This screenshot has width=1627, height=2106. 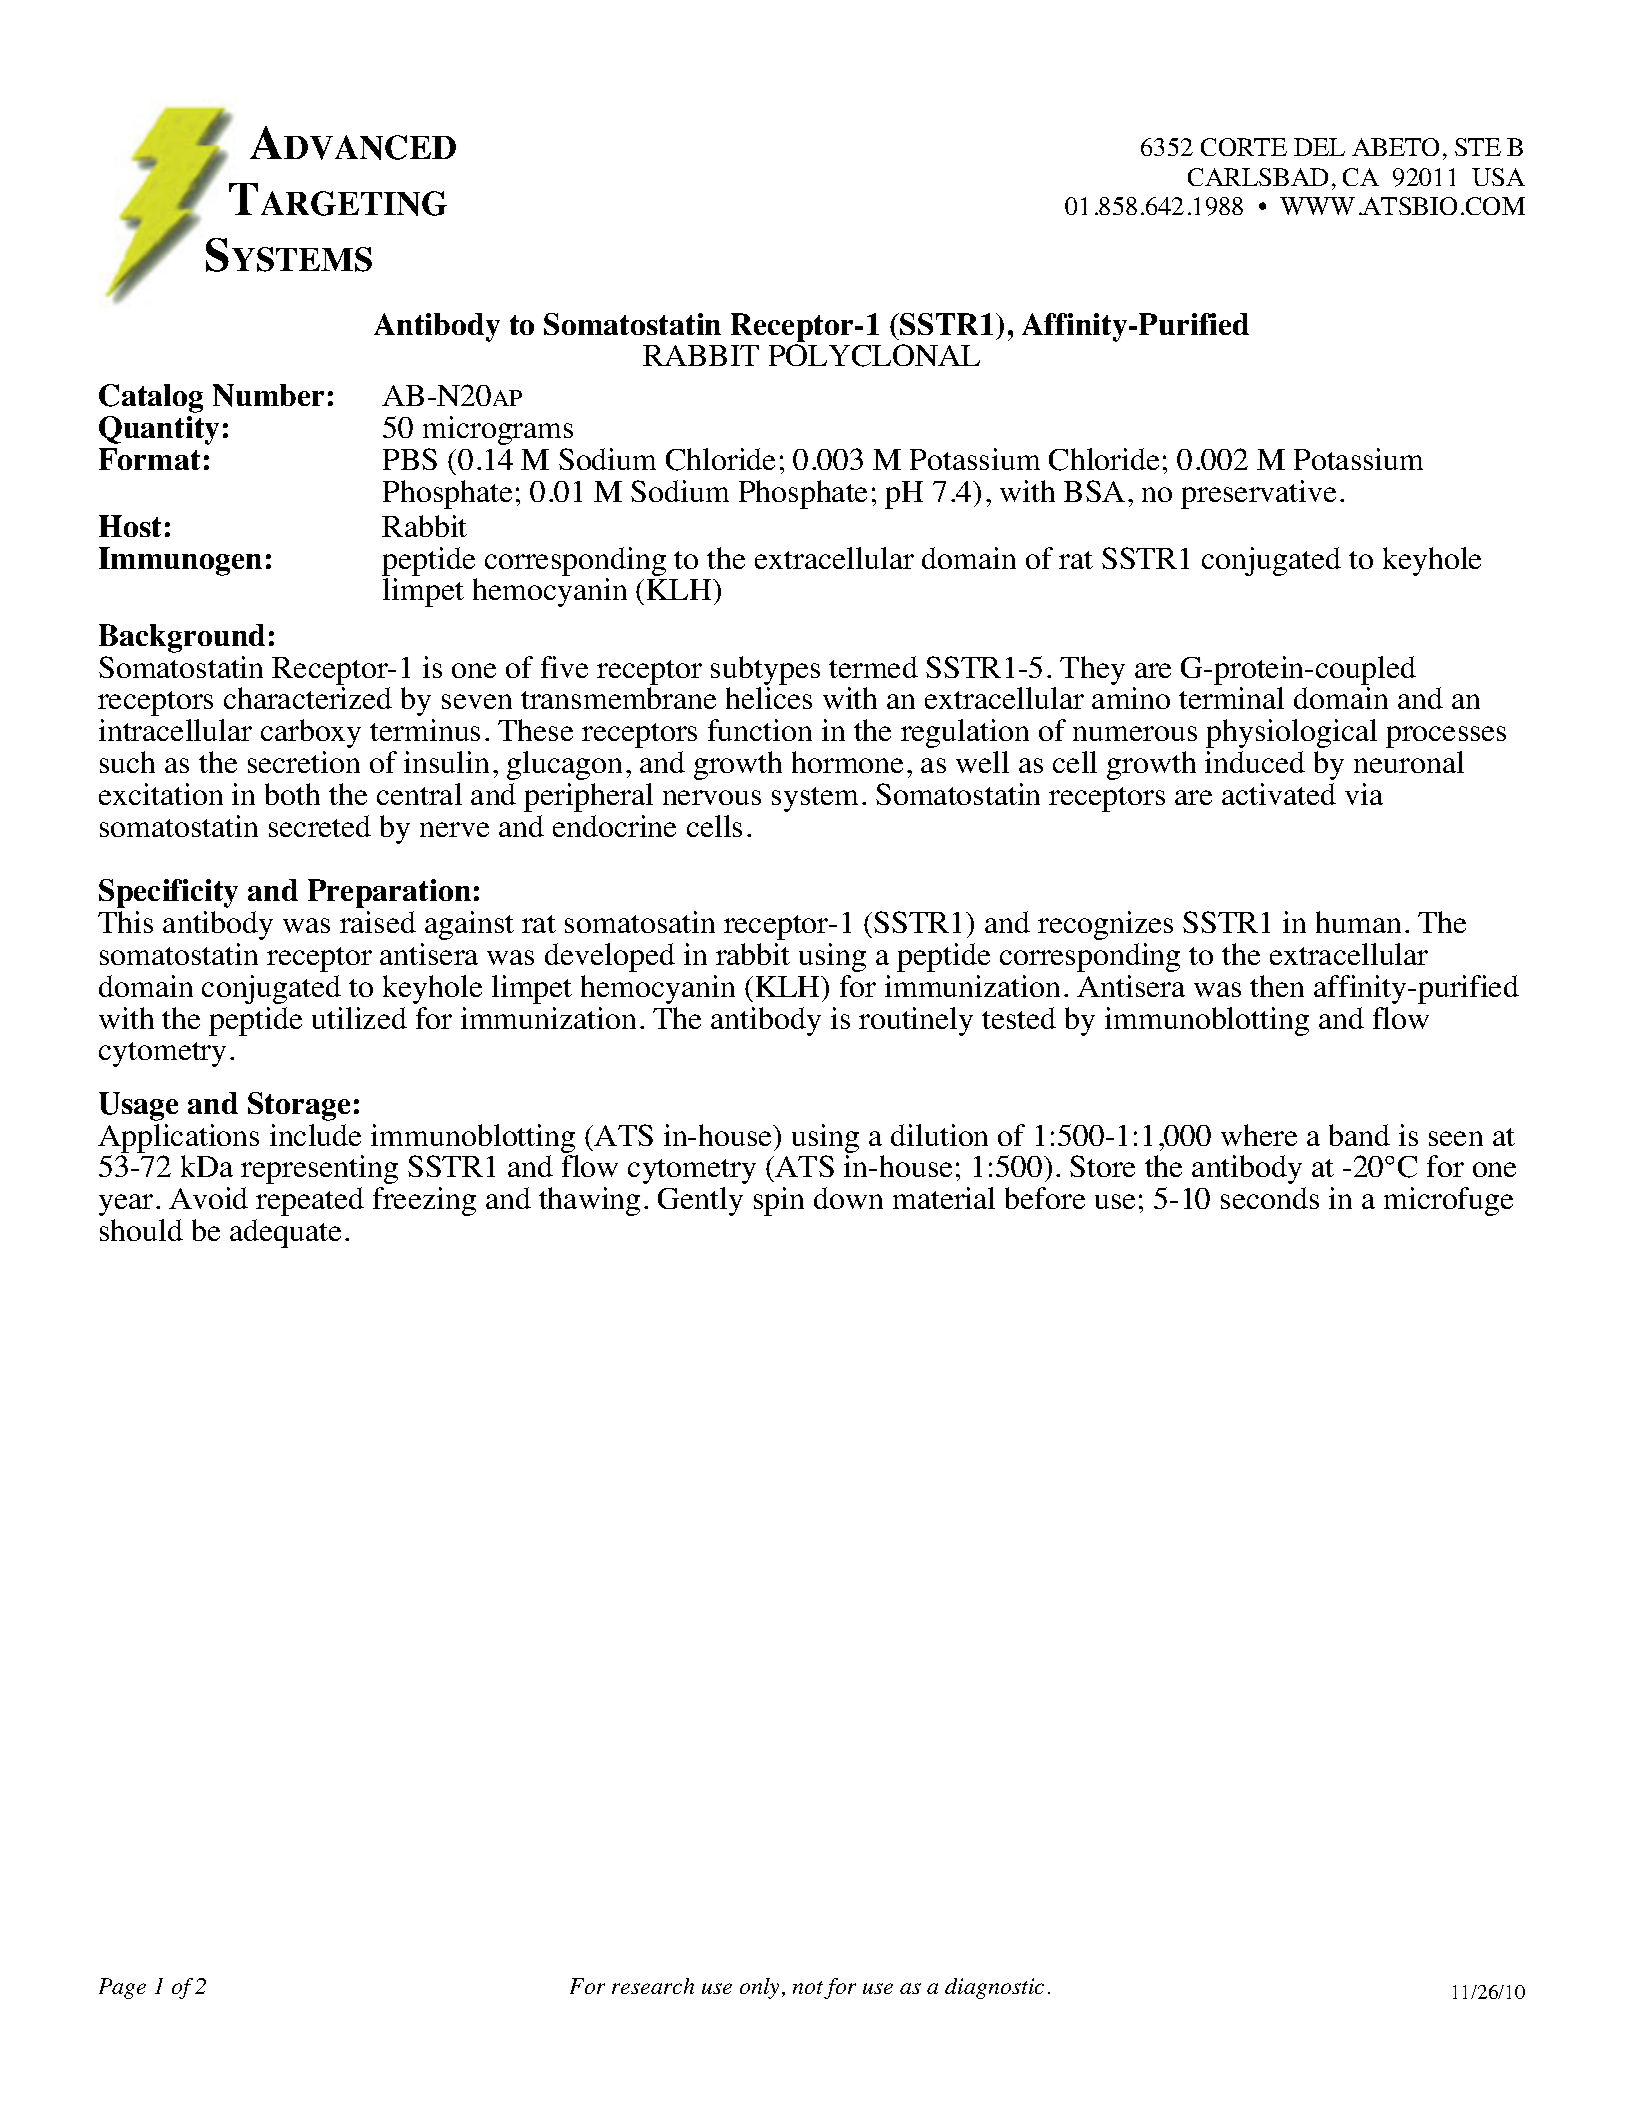 I want to click on adequate, so click(x=285, y=1233).
